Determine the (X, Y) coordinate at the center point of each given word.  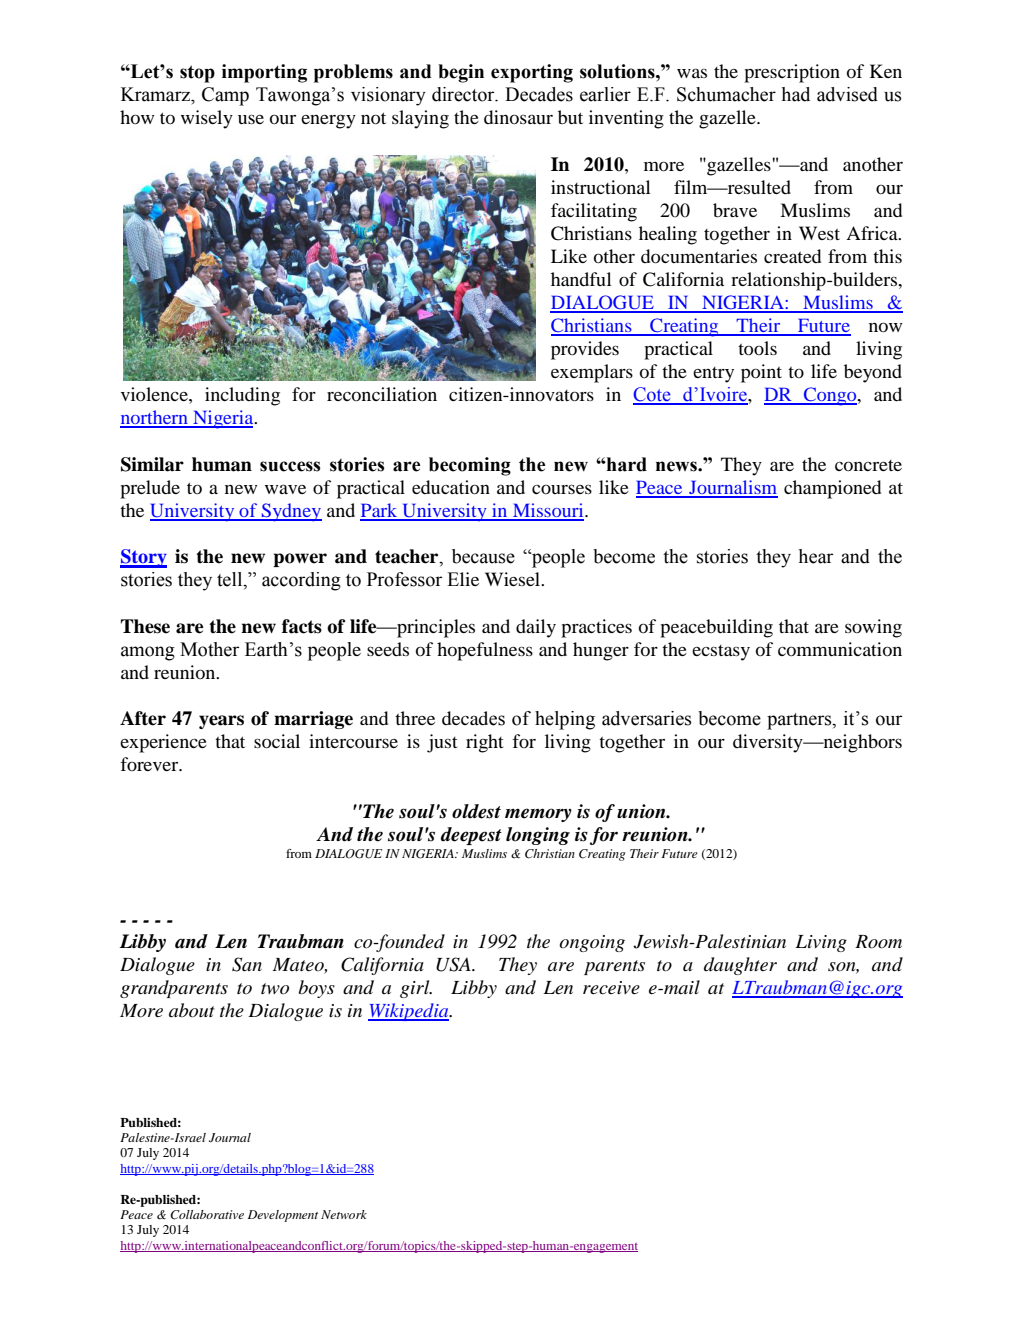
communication (840, 649)
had (796, 94)
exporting (532, 73)
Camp (225, 96)
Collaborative (207, 1215)
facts (302, 626)
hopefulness (485, 651)
